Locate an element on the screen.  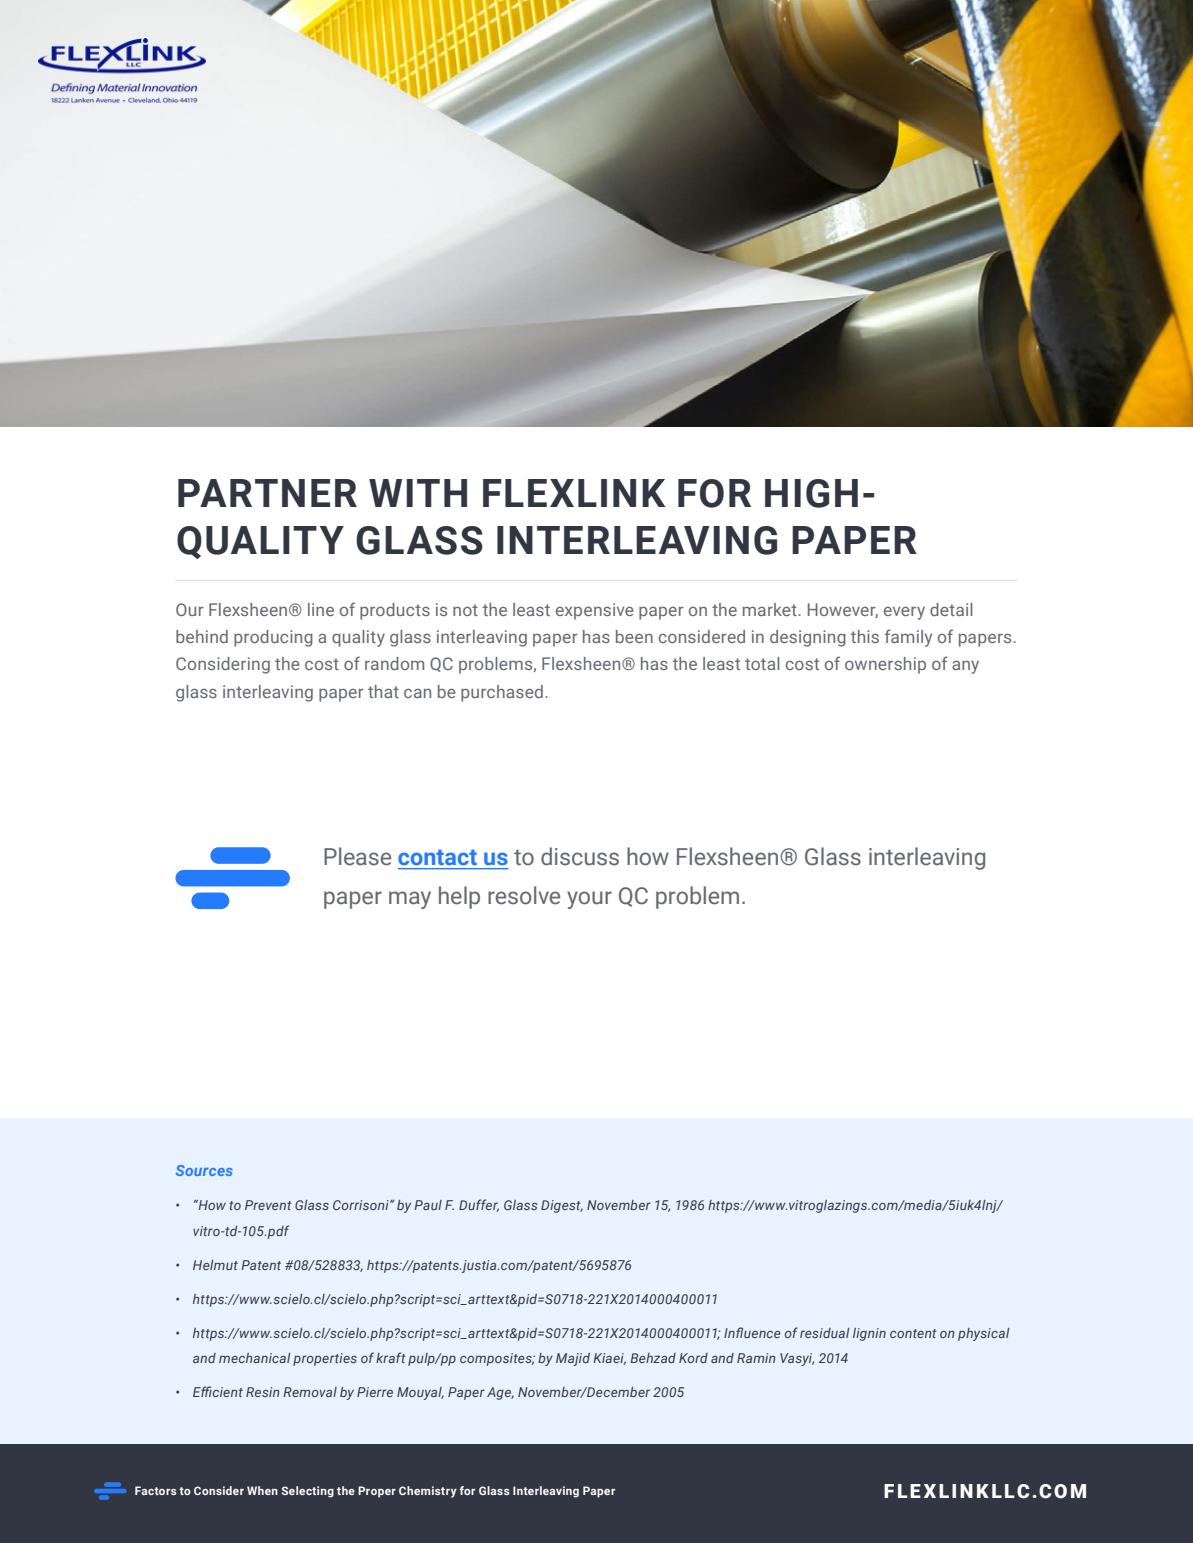
Please is located at coordinates (357, 856).
